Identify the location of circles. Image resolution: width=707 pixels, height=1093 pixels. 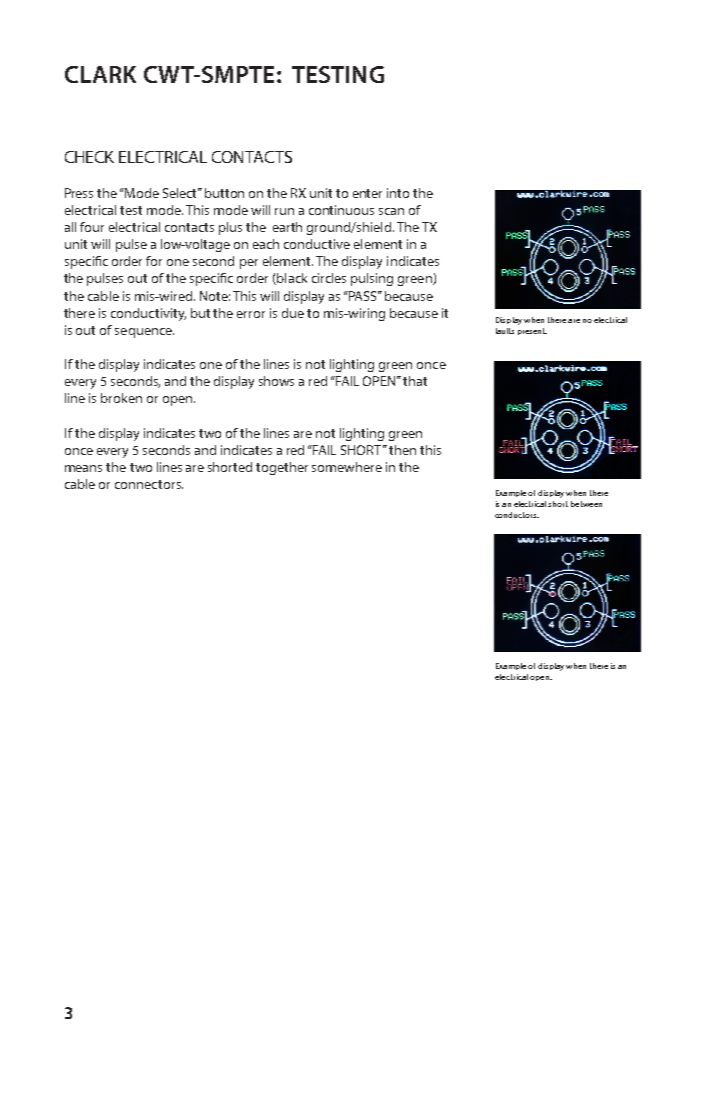
(329, 278).
